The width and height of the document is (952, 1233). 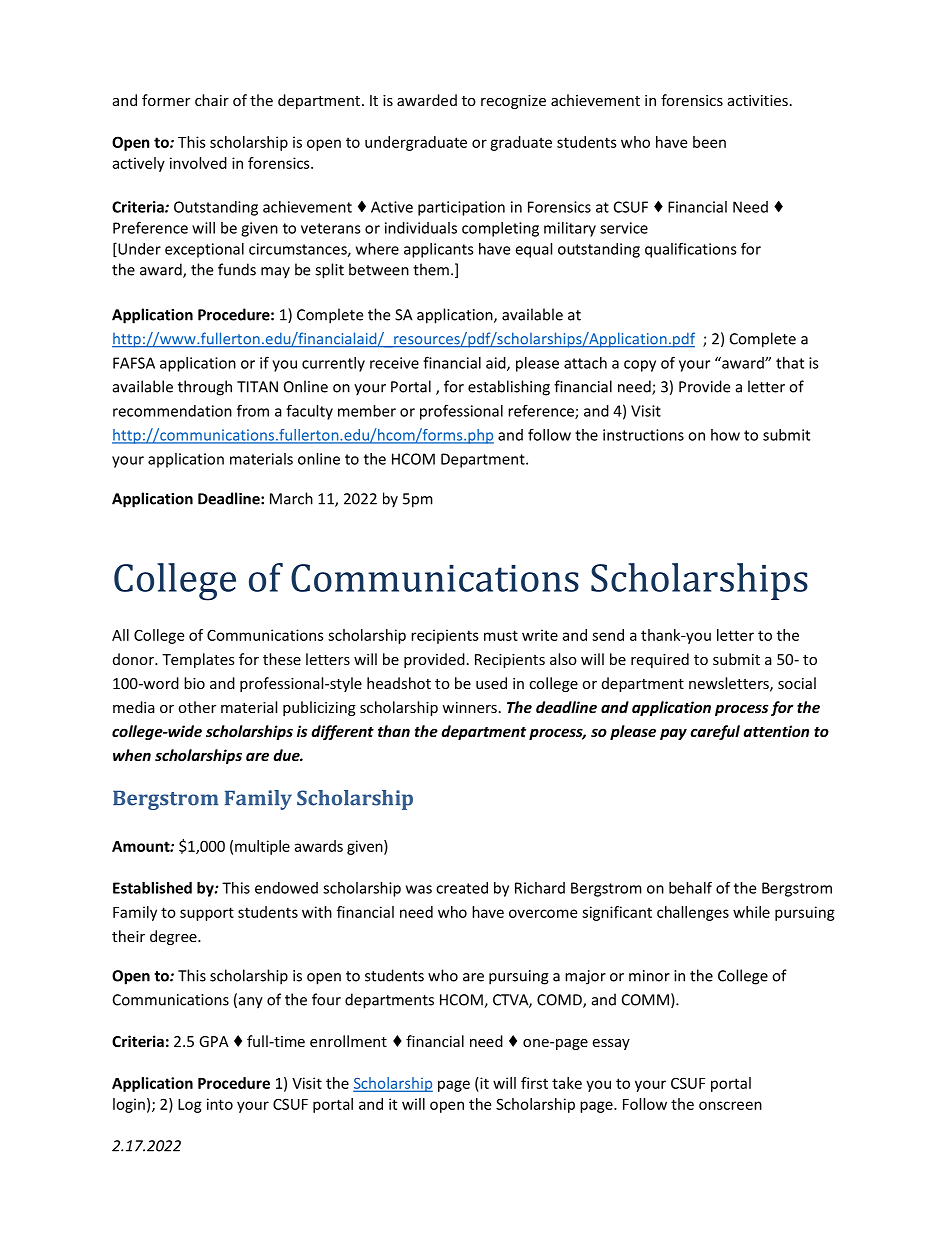 What do you see at coordinates (709, 142) in the document?
I see `been` at bounding box center [709, 142].
